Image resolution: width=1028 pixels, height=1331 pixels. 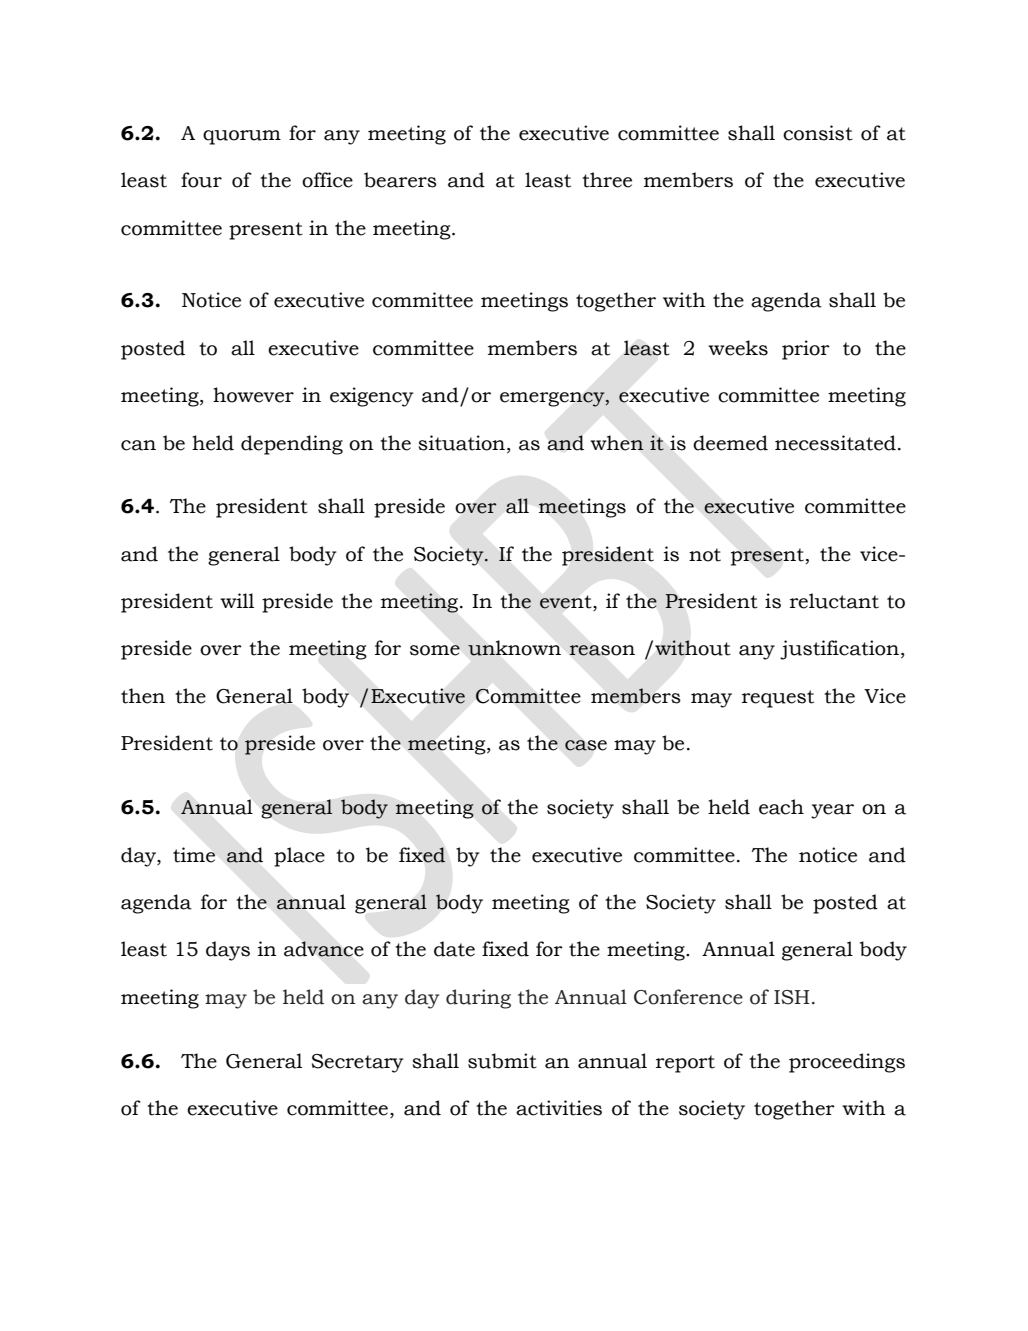 I want to click on four, so click(x=201, y=180).
